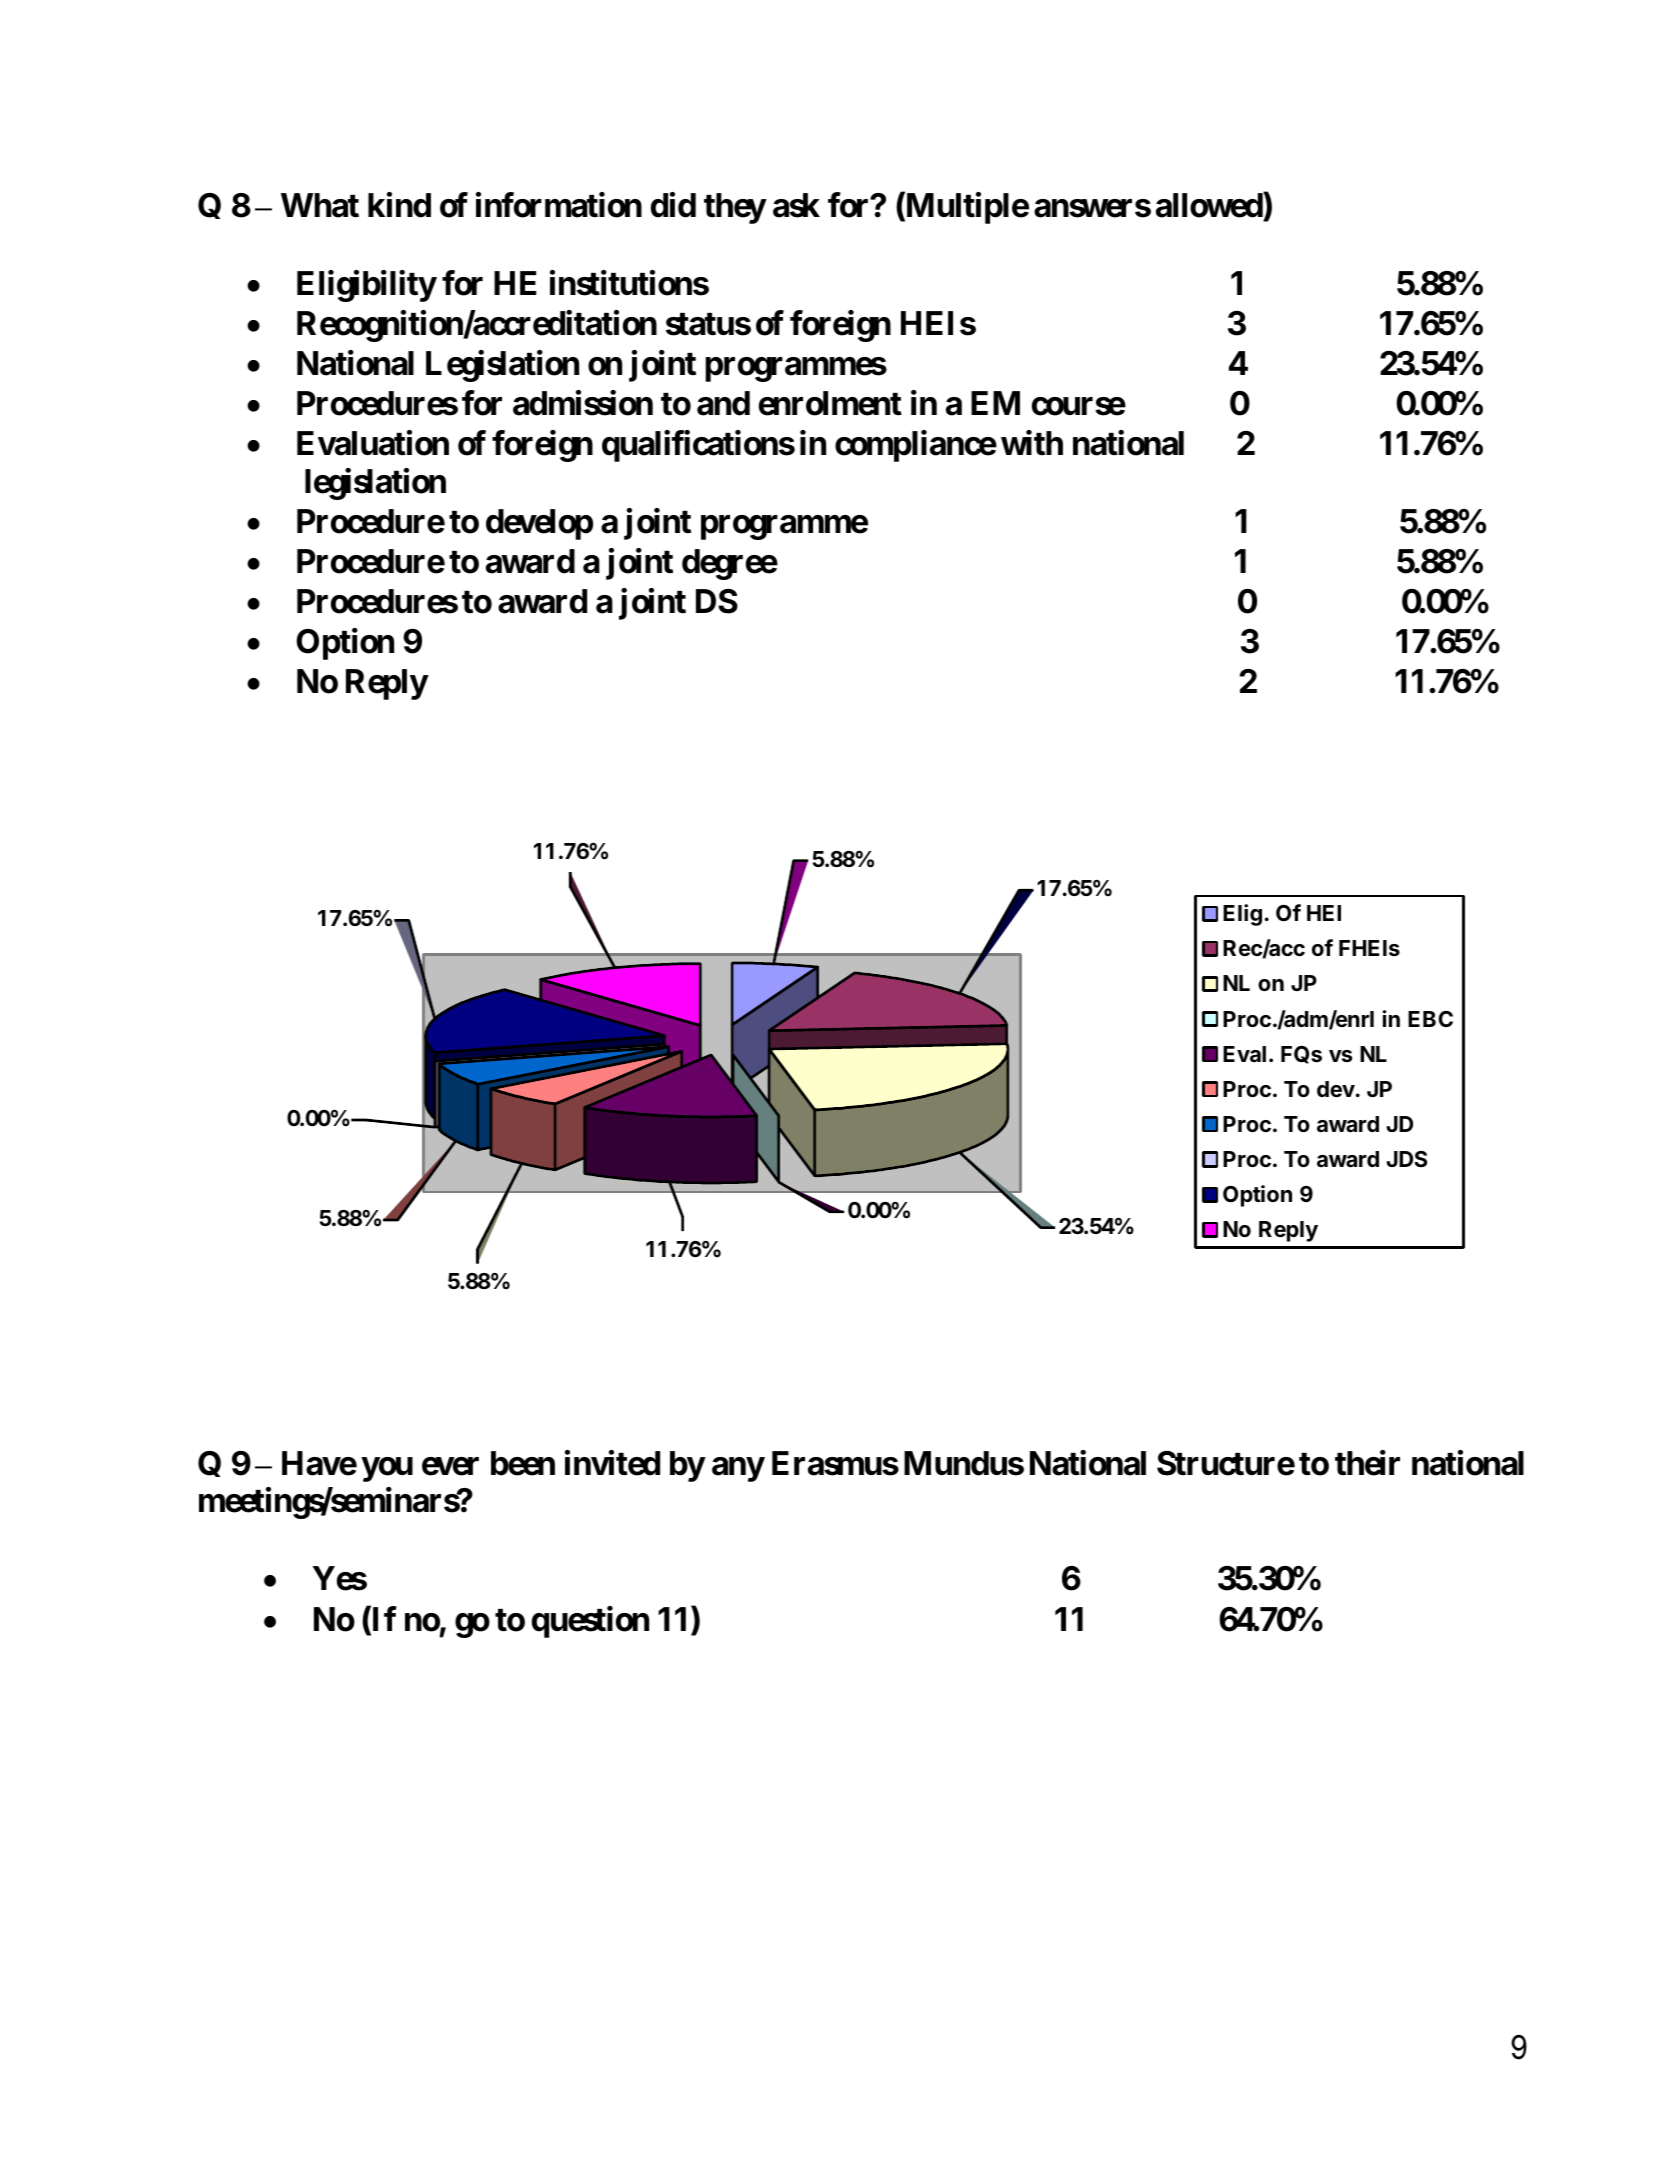  I want to click on develop, so click(539, 524).
